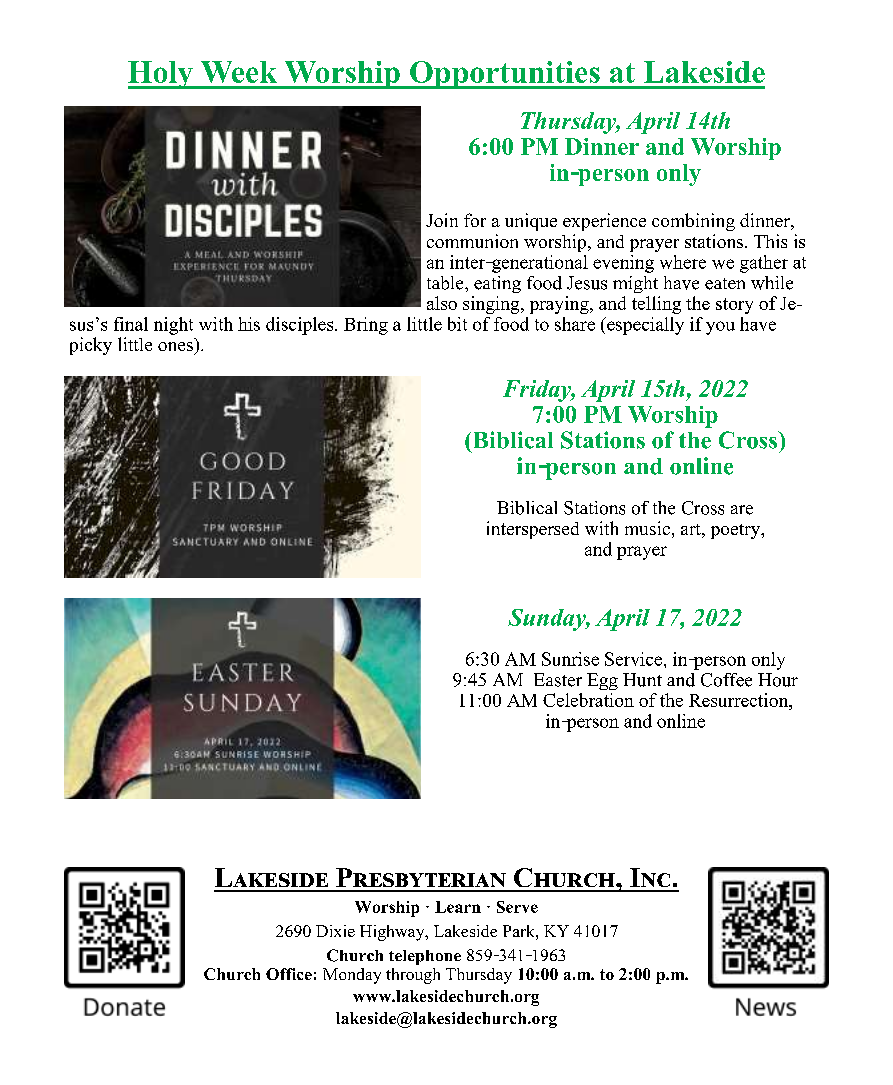 This page has height=1085, width=893. Describe the element at coordinates (558, 680) in the page. I see `Easter` at that location.
